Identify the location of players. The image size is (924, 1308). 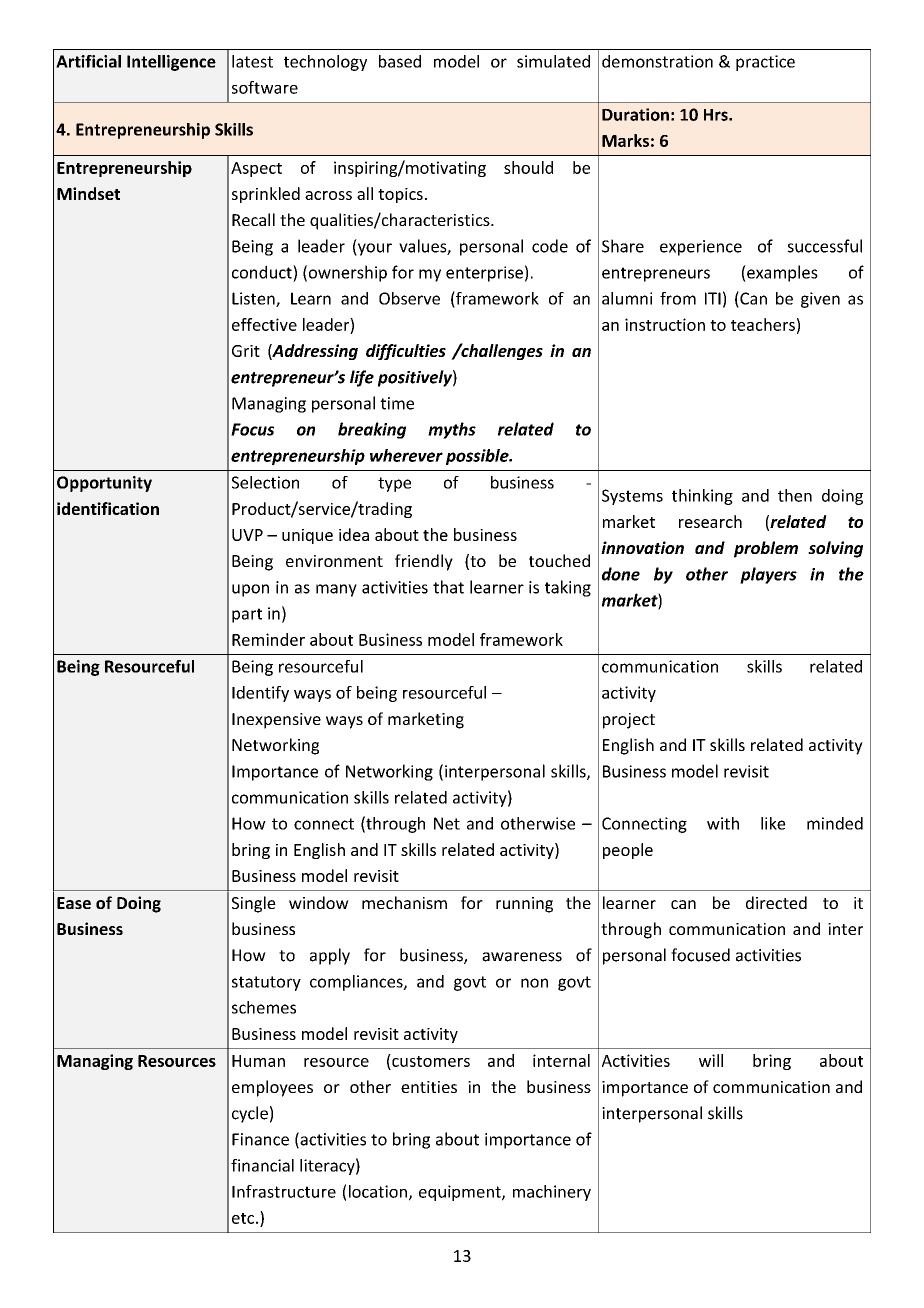
(768, 575).
